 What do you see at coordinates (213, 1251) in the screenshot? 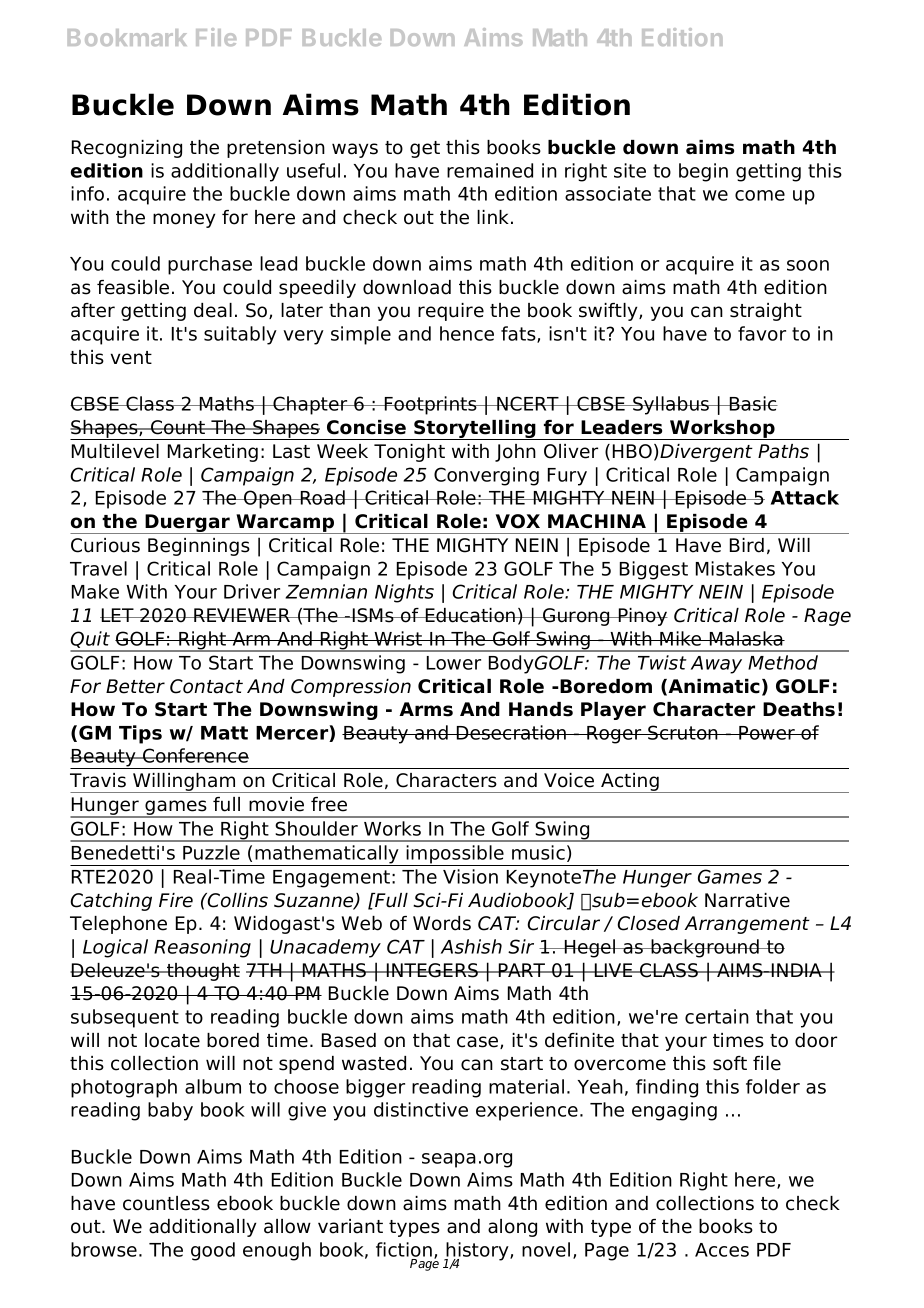
I see `good` at bounding box center [213, 1251].
